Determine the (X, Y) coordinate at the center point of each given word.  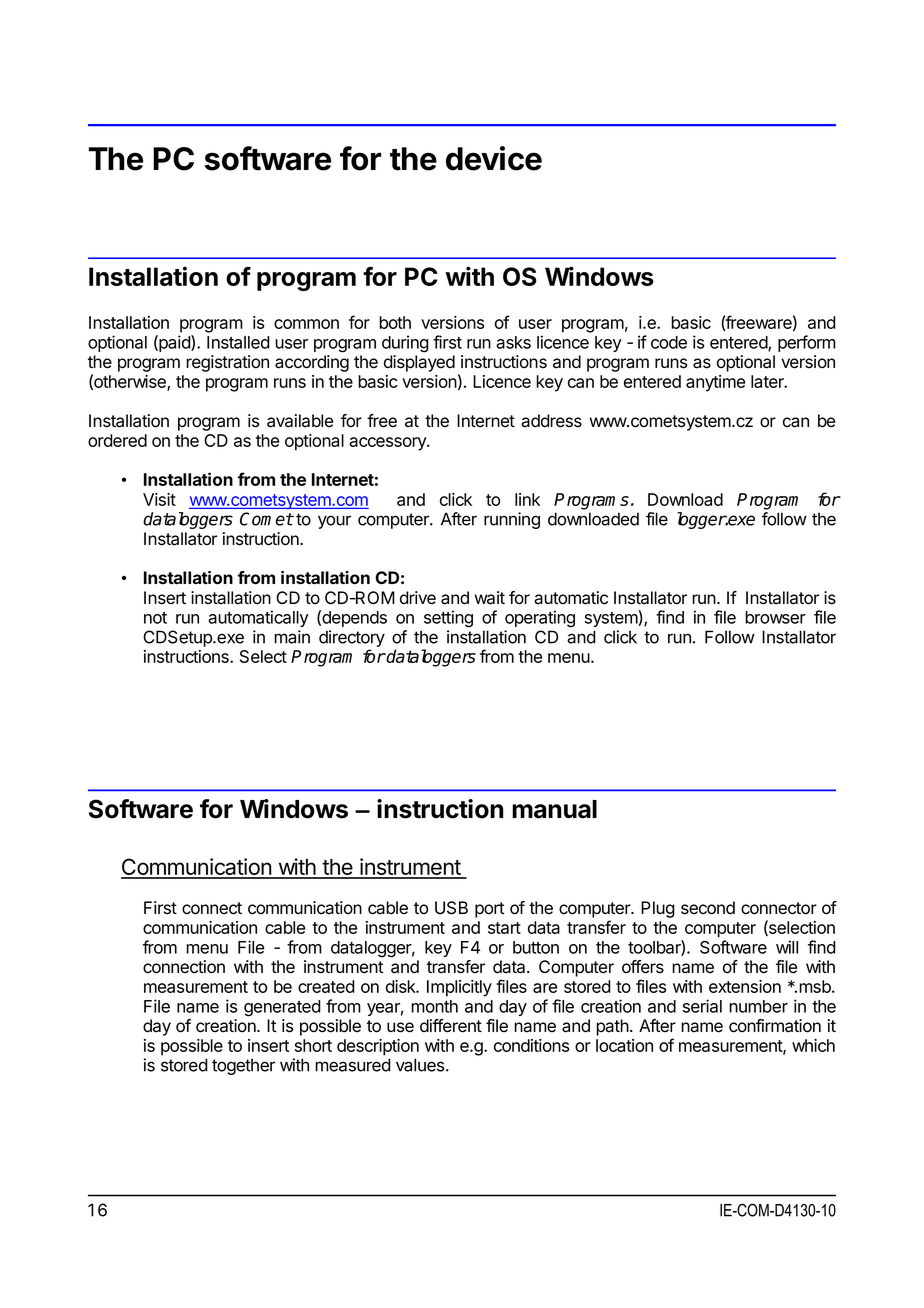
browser (775, 617)
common (306, 324)
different (451, 1026)
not (155, 618)
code (669, 342)
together (243, 1066)
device (494, 158)
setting (448, 619)
